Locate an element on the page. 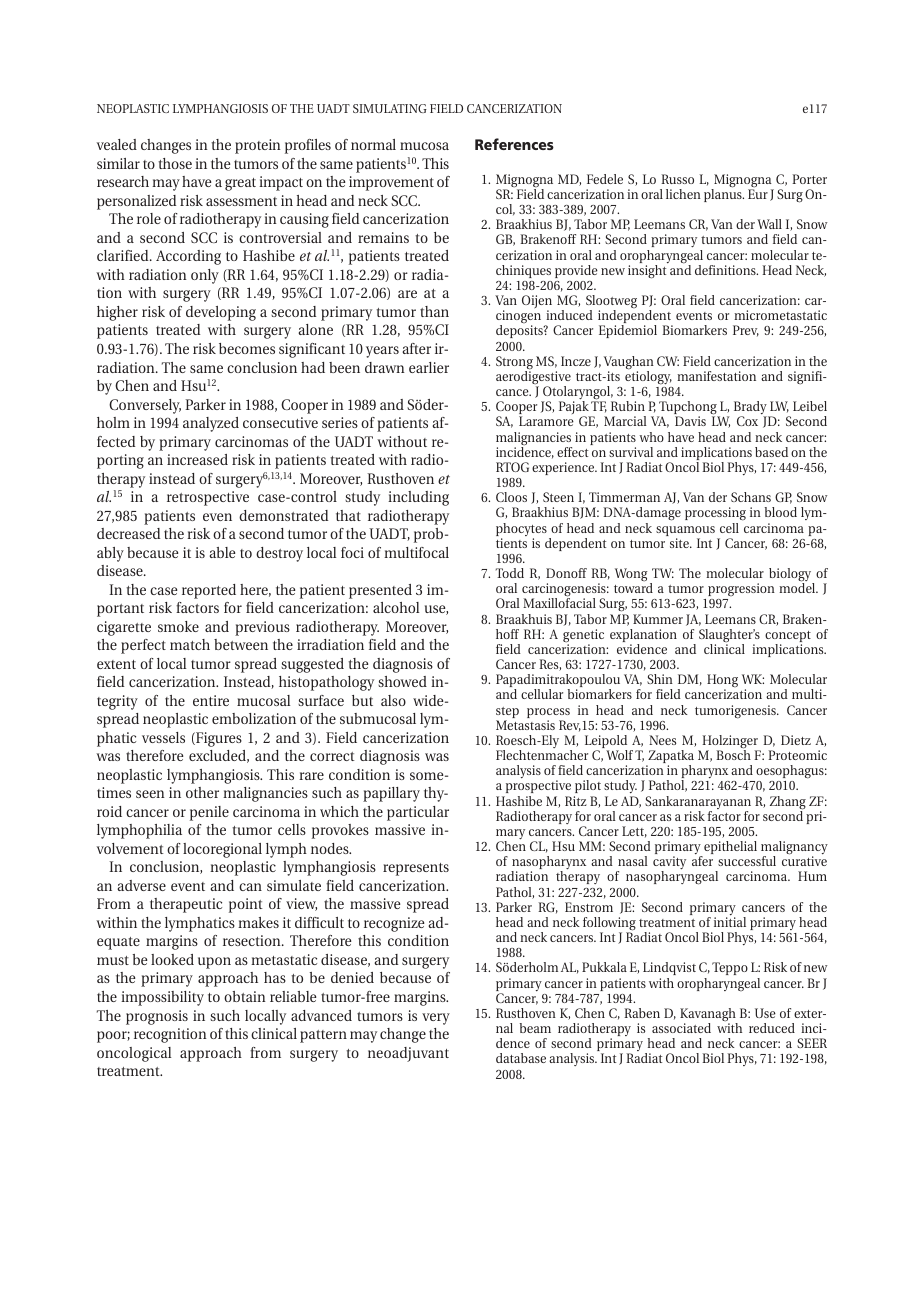 This page has height=1308, width=924. penile is located at coordinates (209, 813).
